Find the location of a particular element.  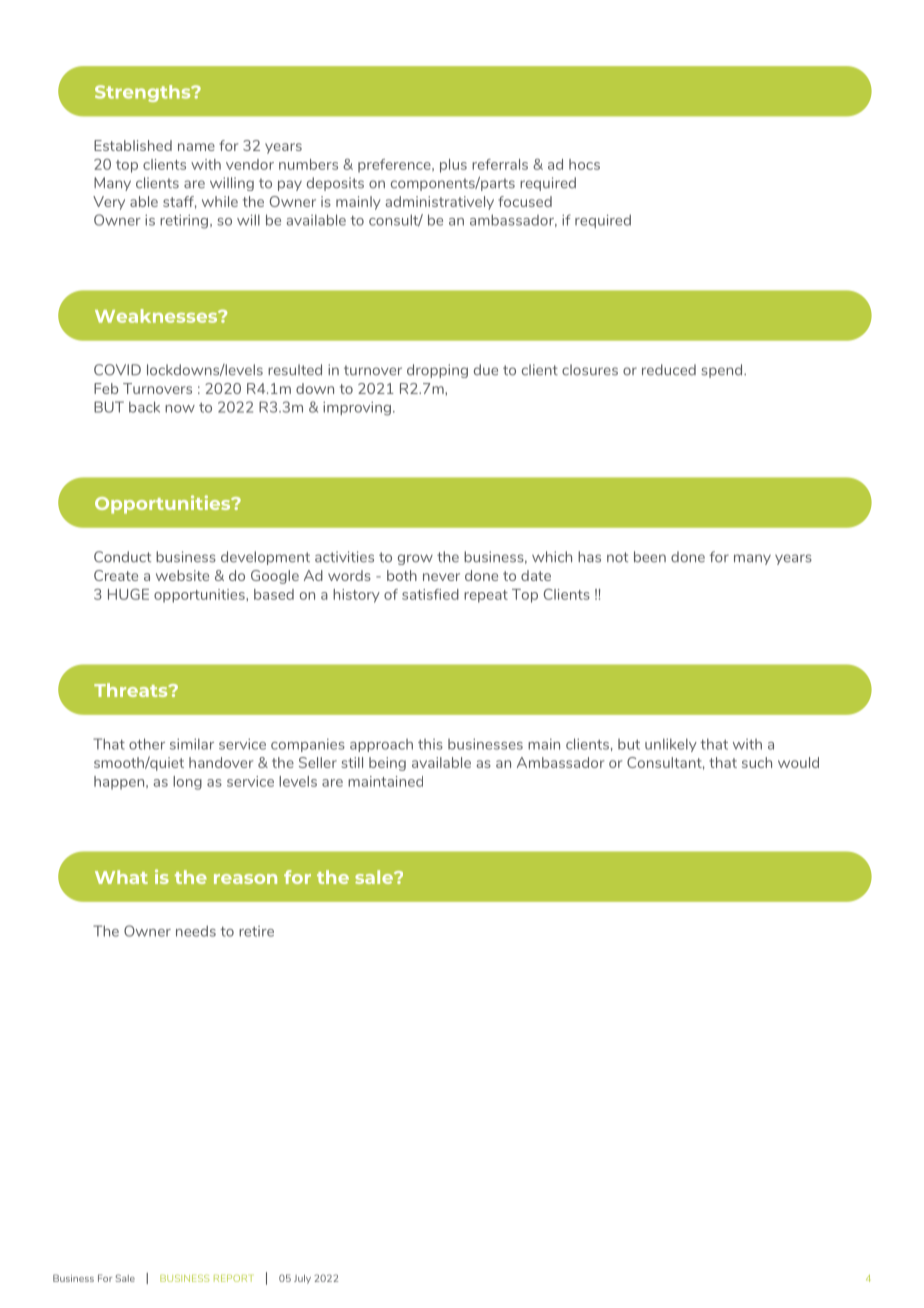

grow is located at coordinates (415, 559).
